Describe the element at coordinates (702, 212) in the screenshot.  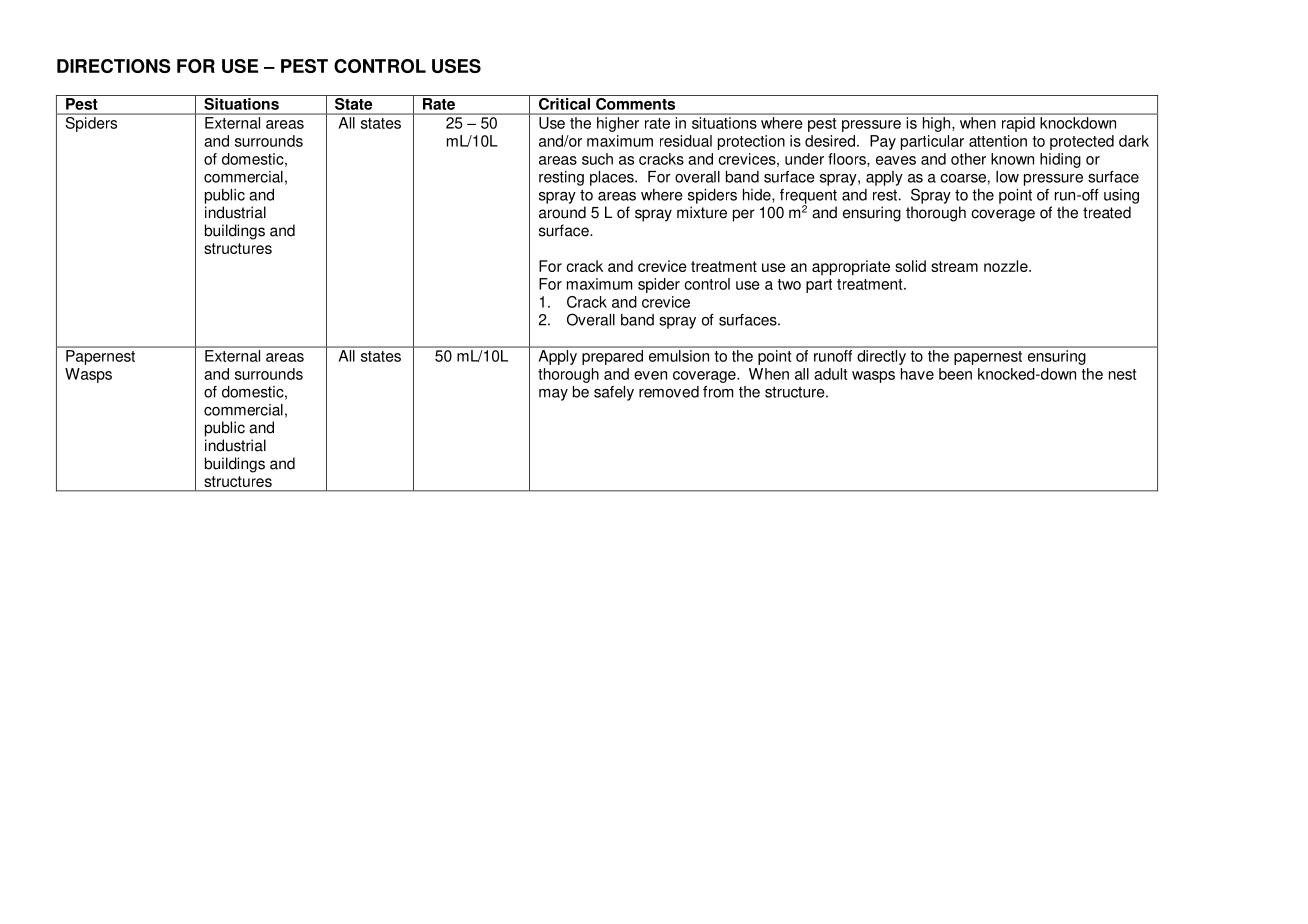
I see `mixture` at that location.
